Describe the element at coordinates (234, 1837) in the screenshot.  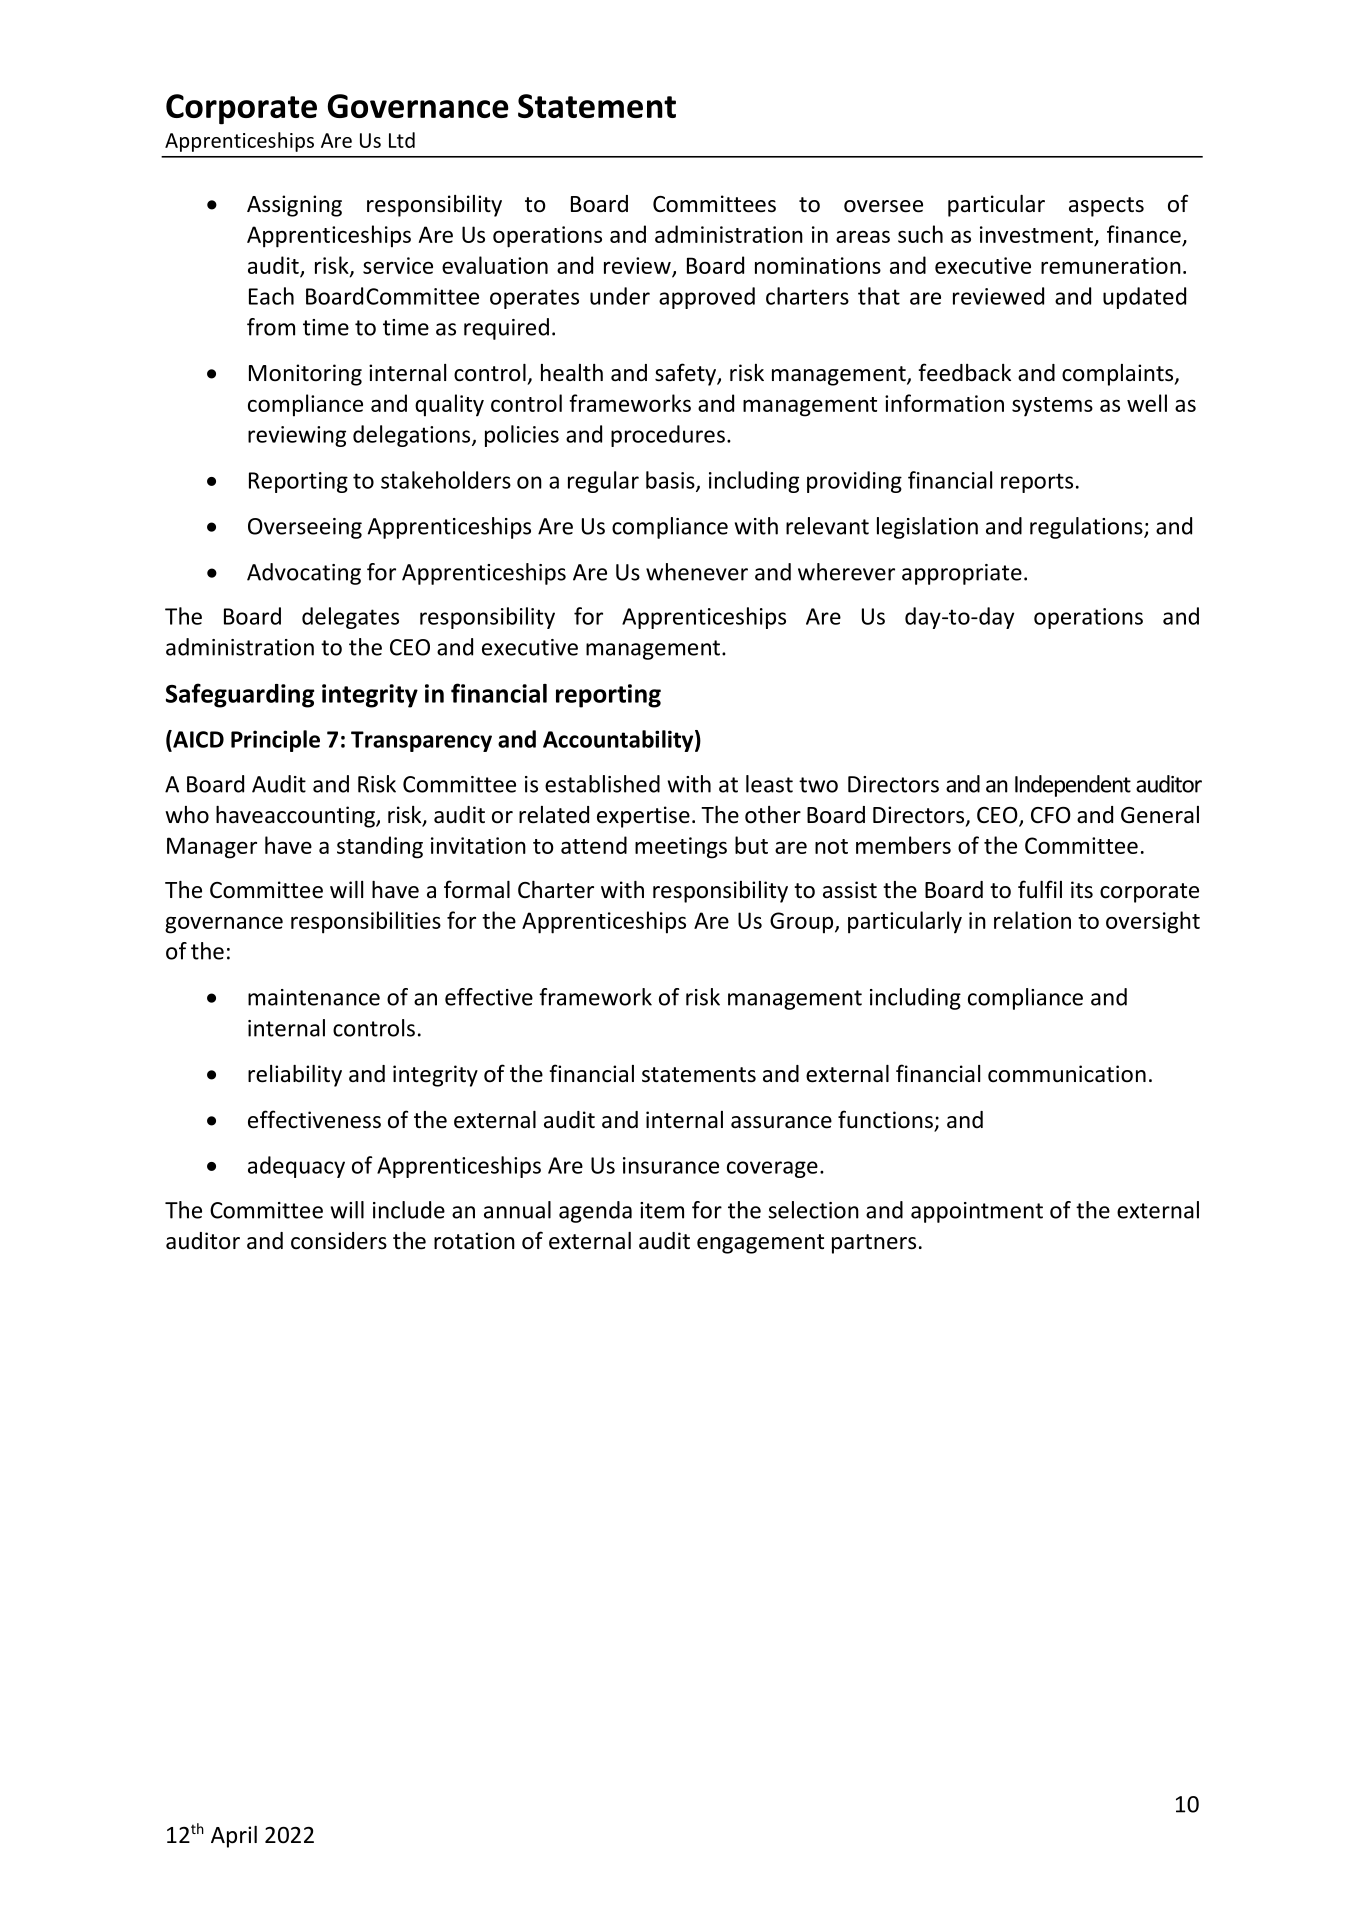
I see `April` at that location.
